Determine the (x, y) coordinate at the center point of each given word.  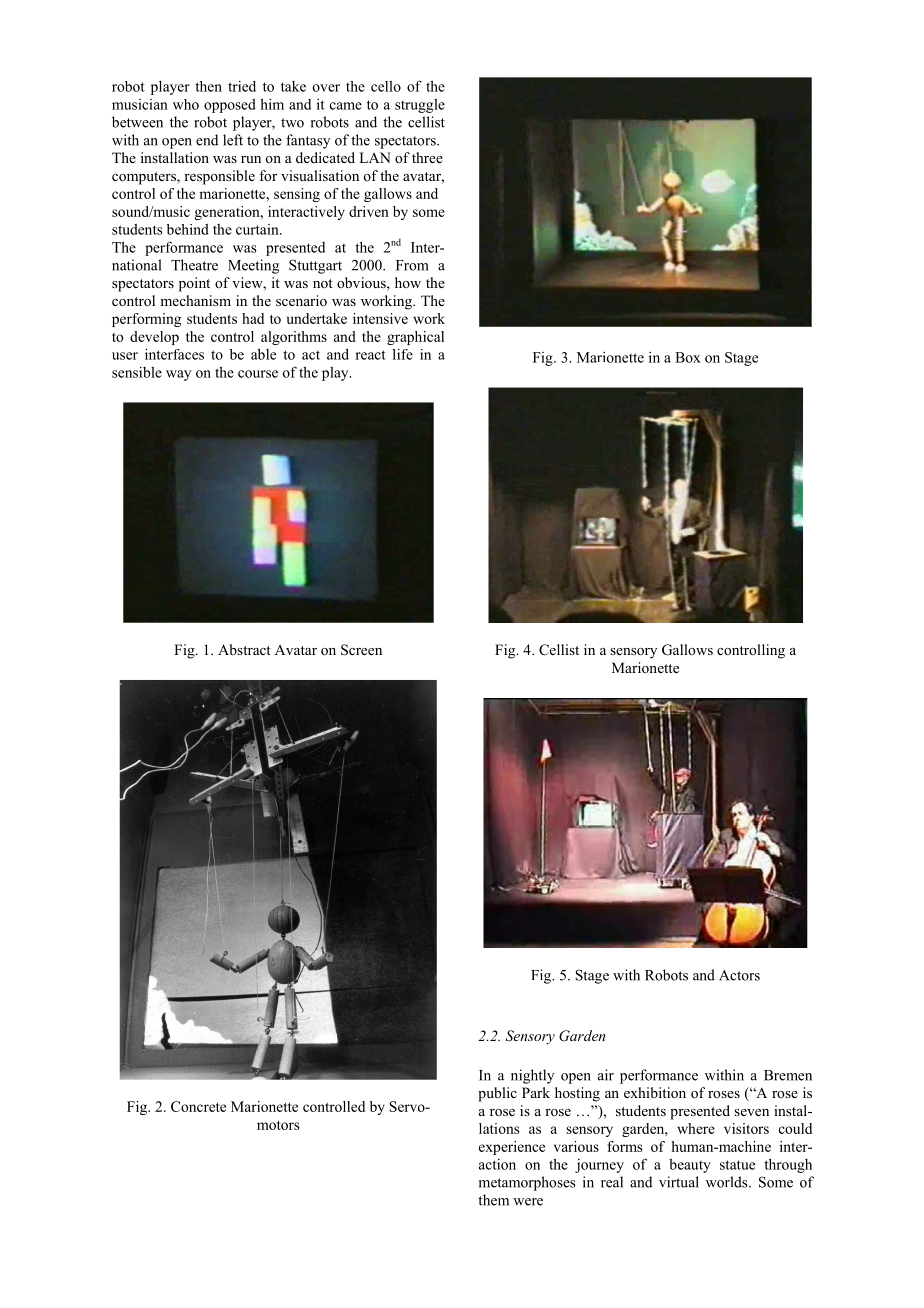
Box (688, 357)
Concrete (198, 1106)
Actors (739, 975)
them (493, 1200)
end (207, 140)
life (403, 354)
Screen (361, 650)
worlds (728, 1182)
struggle (420, 106)
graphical (415, 338)
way (178, 375)
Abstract (244, 649)
